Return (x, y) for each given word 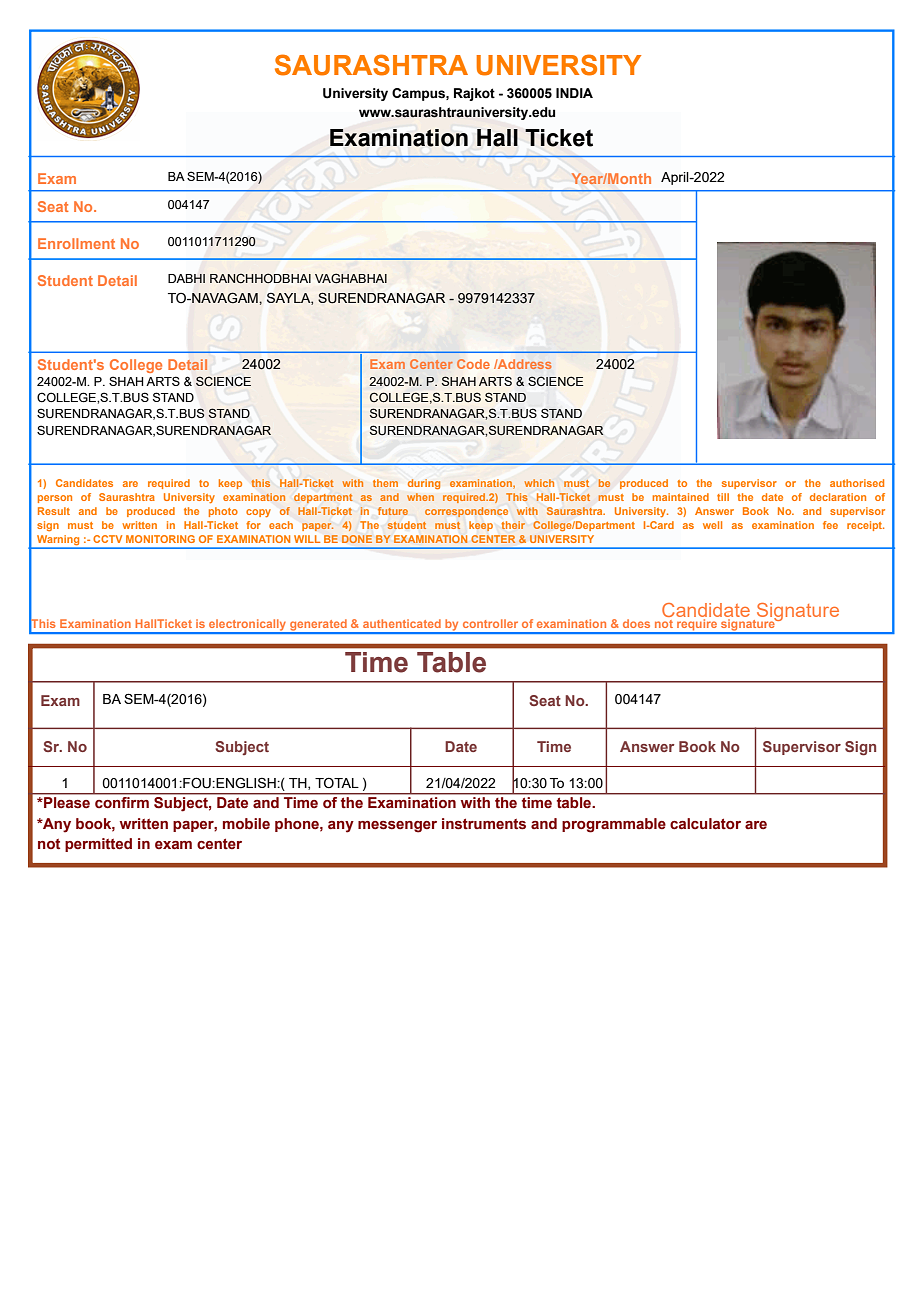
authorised (857, 483)
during (424, 484)
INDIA (574, 93)
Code (473, 364)
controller (490, 623)
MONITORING (160, 539)
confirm (122, 802)
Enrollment (76, 243)
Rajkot (474, 94)
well (712, 525)
